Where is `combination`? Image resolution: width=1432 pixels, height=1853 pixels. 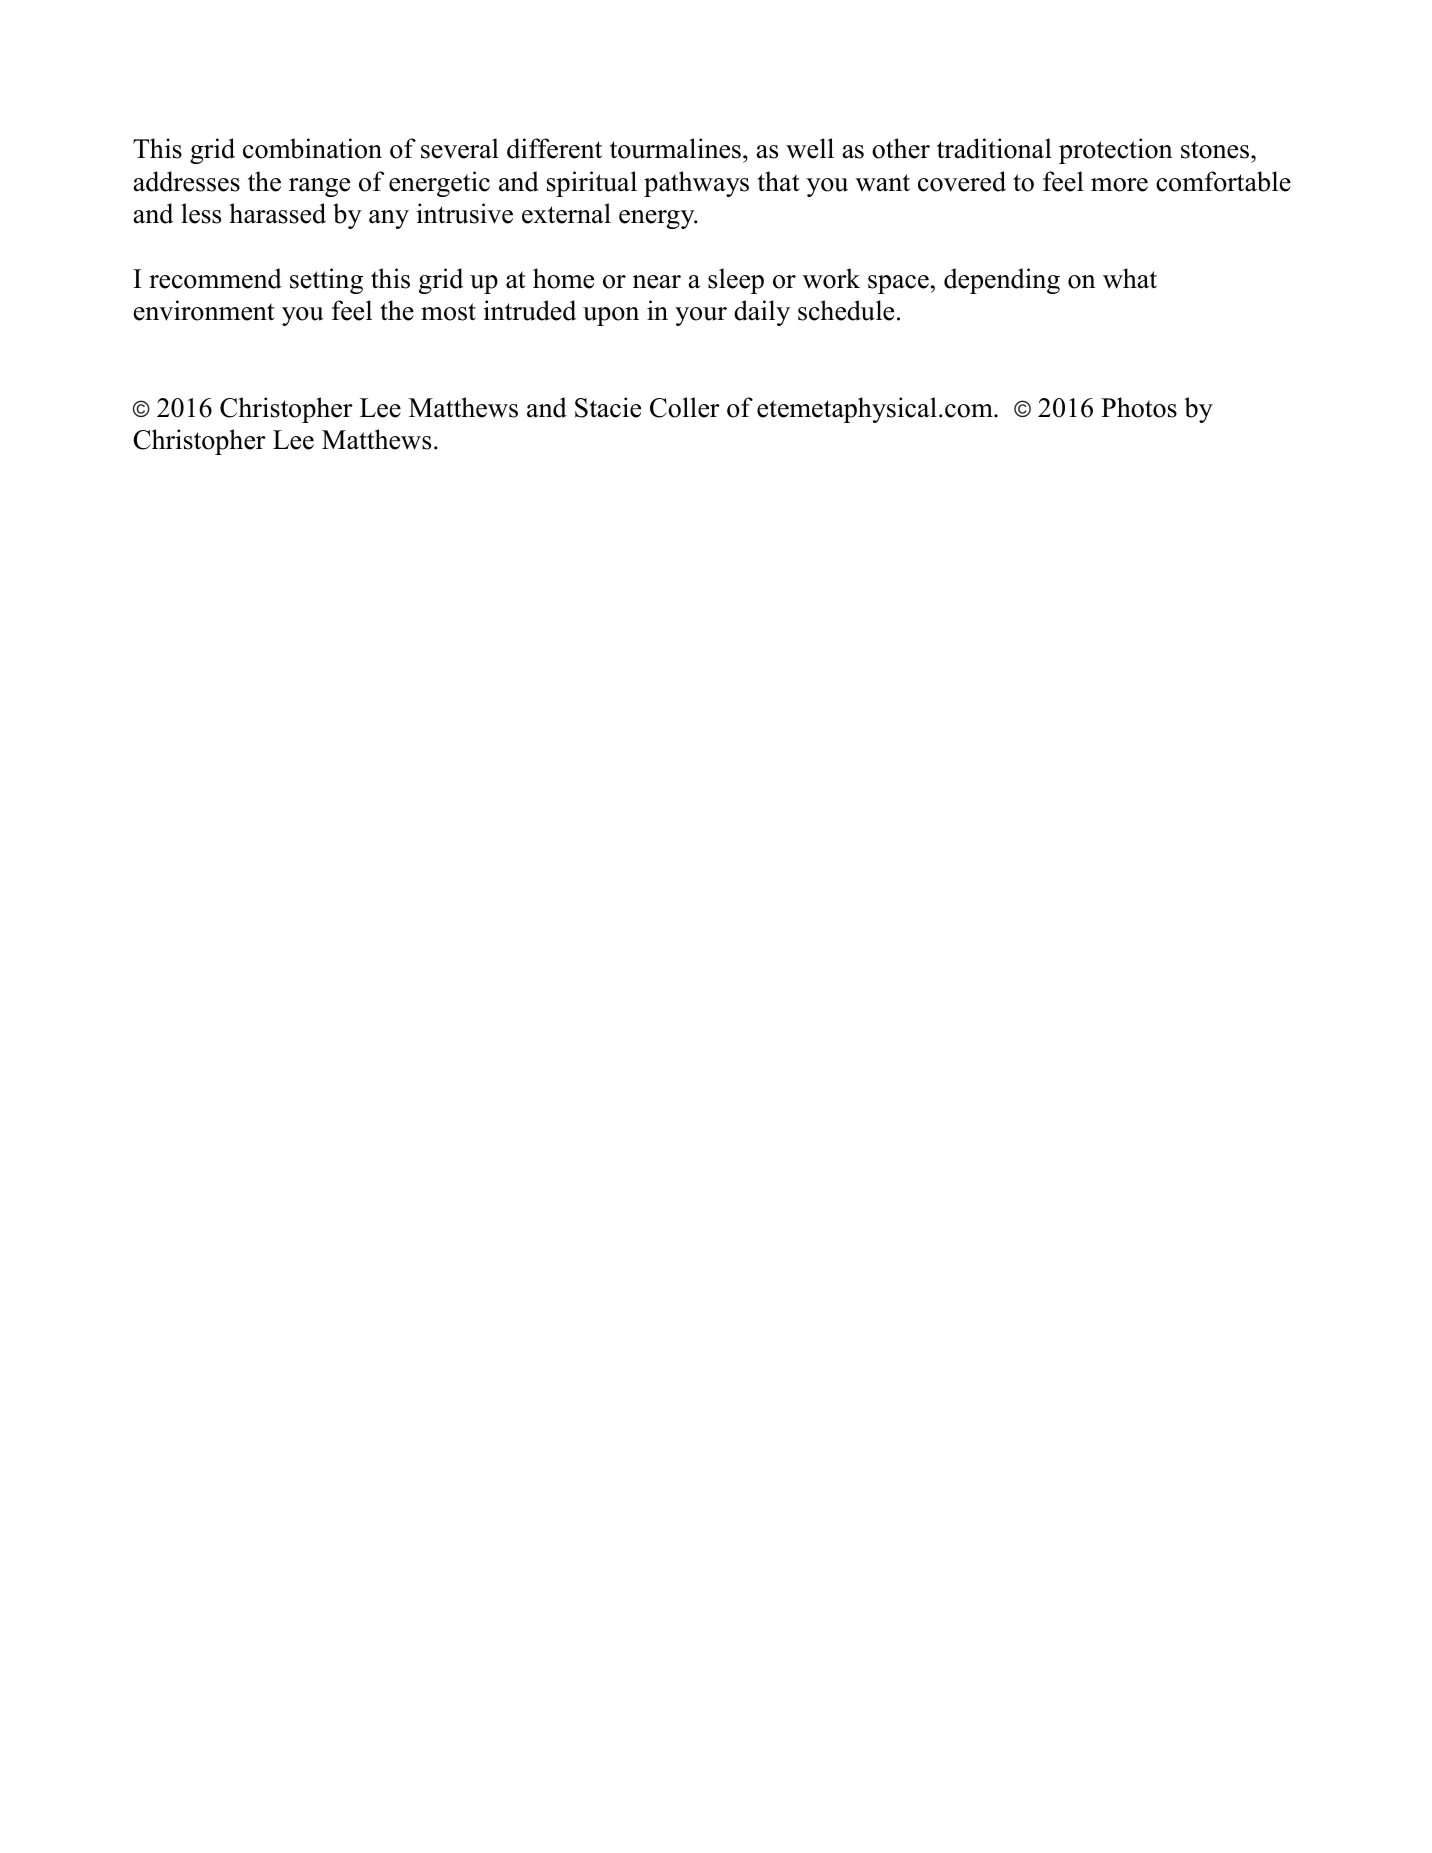 combination is located at coordinates (312, 148).
